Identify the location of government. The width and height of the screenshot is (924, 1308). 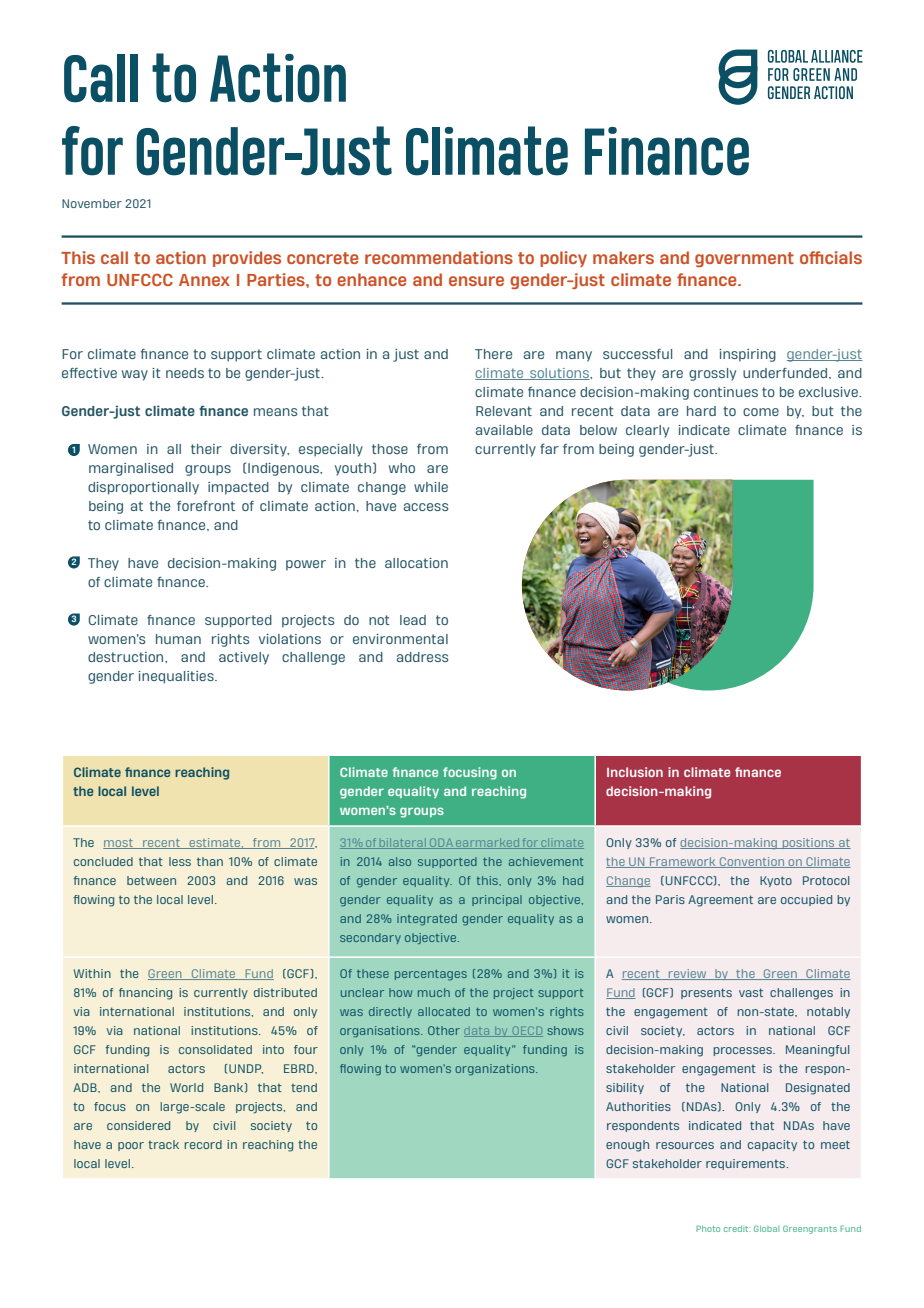
(744, 259).
